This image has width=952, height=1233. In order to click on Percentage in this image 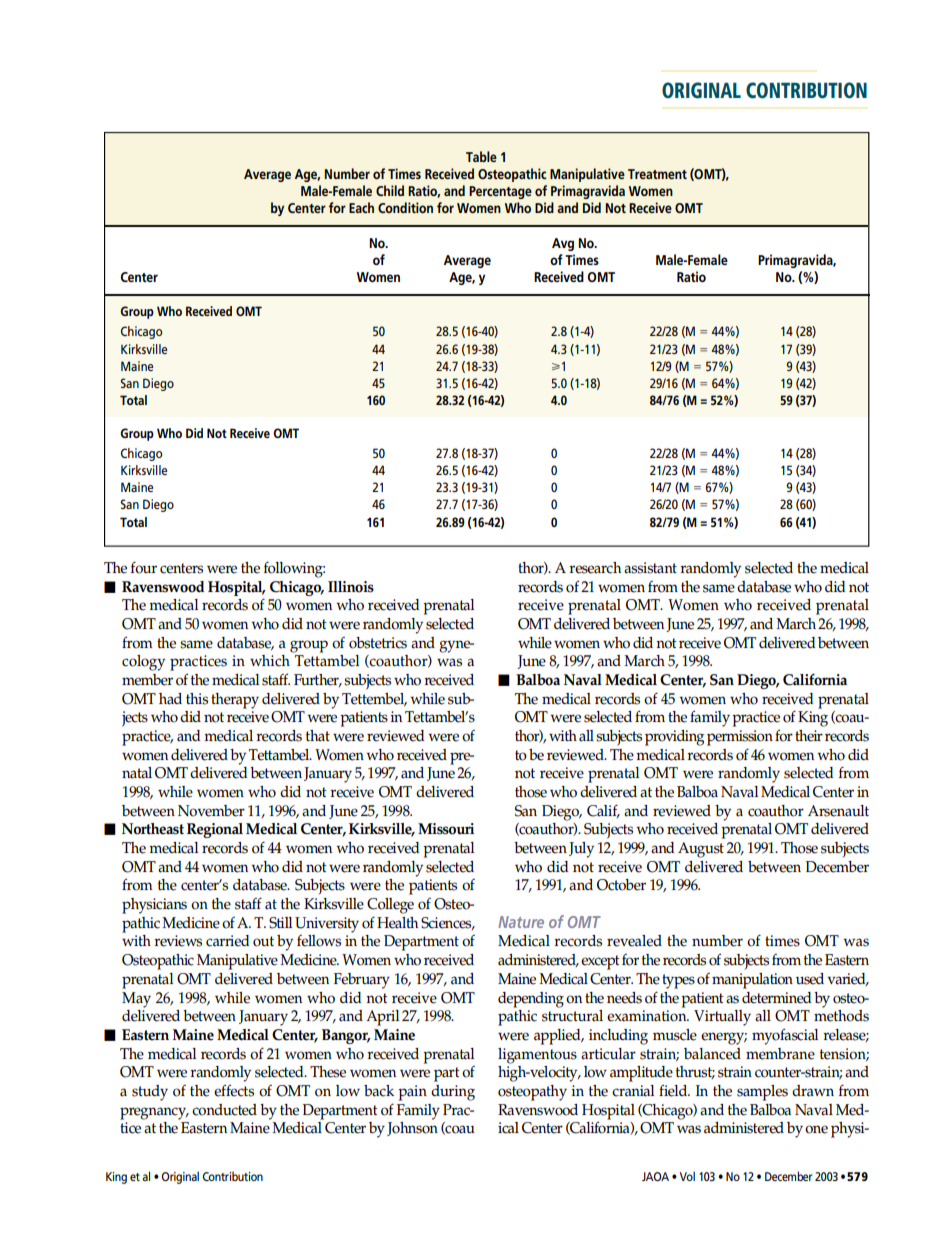, I will do `click(500, 192)`.
